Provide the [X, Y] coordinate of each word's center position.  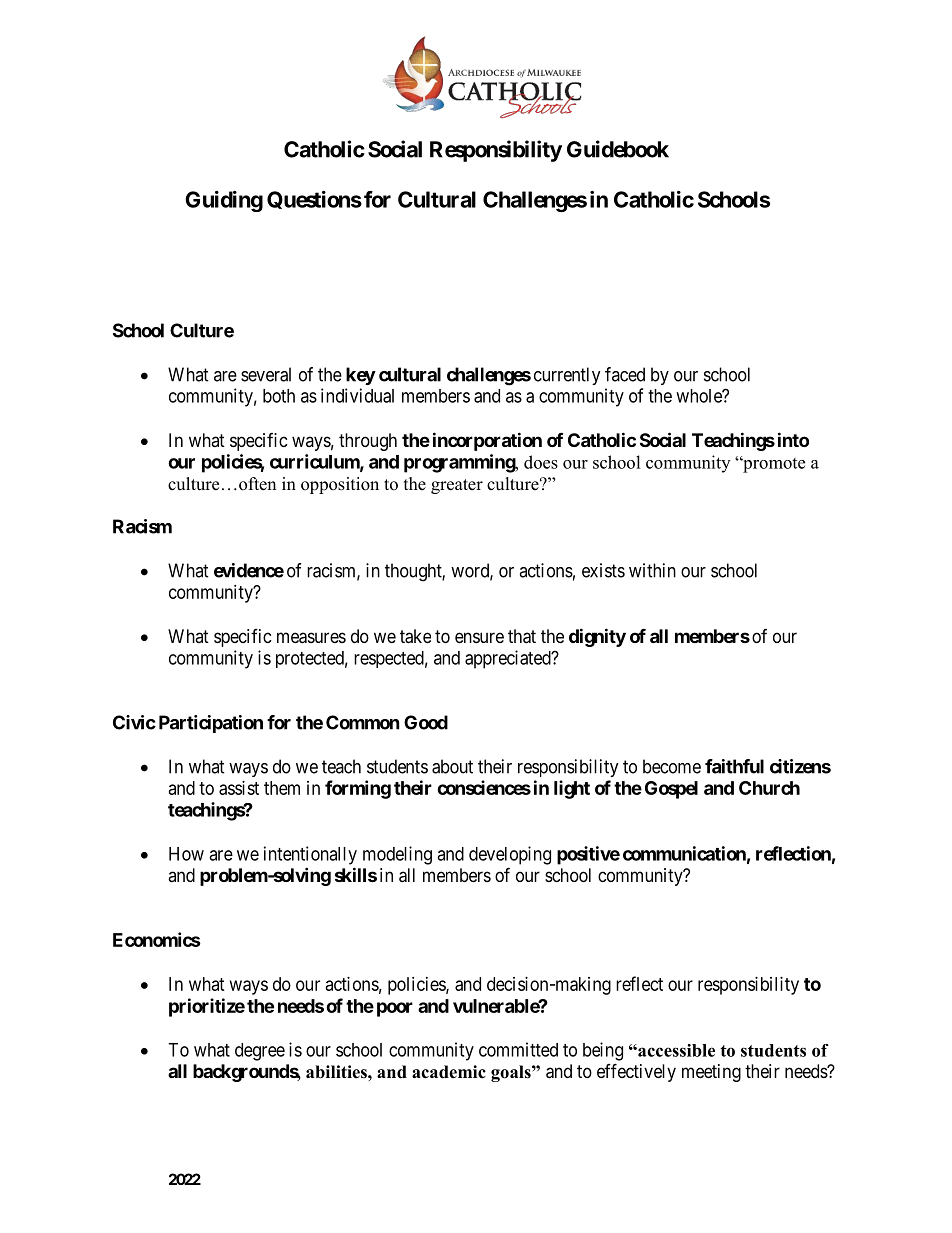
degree [260, 1052]
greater [457, 486]
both [279, 396]
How [186, 854]
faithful [734, 766]
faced [625, 374]
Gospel [671, 790]
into [793, 439]
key [361, 376]
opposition [340, 485]
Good [426, 722]
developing [510, 855]
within [652, 570]
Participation [211, 724]
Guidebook [618, 149]
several [266, 374]
